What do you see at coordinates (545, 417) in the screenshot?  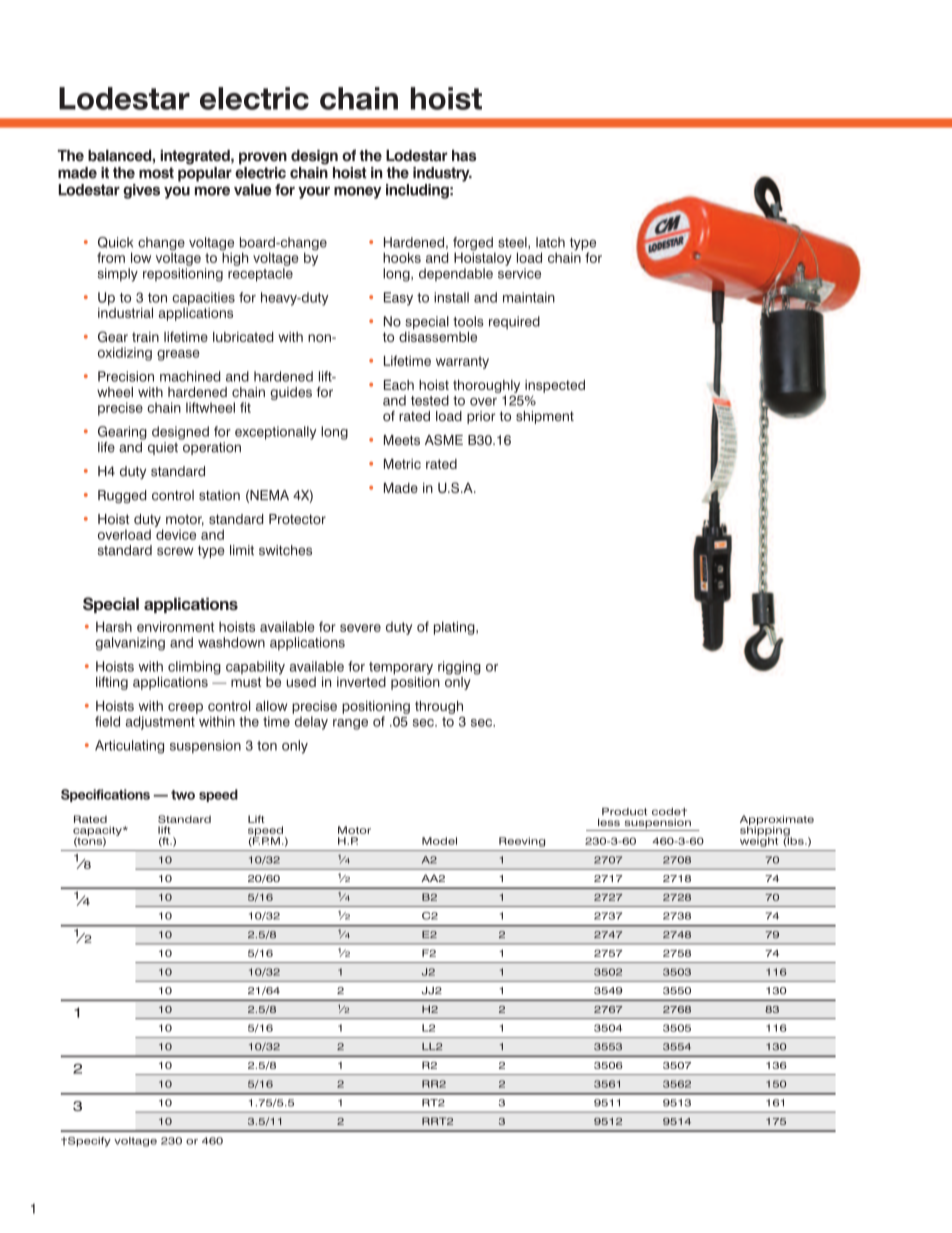 I see `shipment` at bounding box center [545, 417].
